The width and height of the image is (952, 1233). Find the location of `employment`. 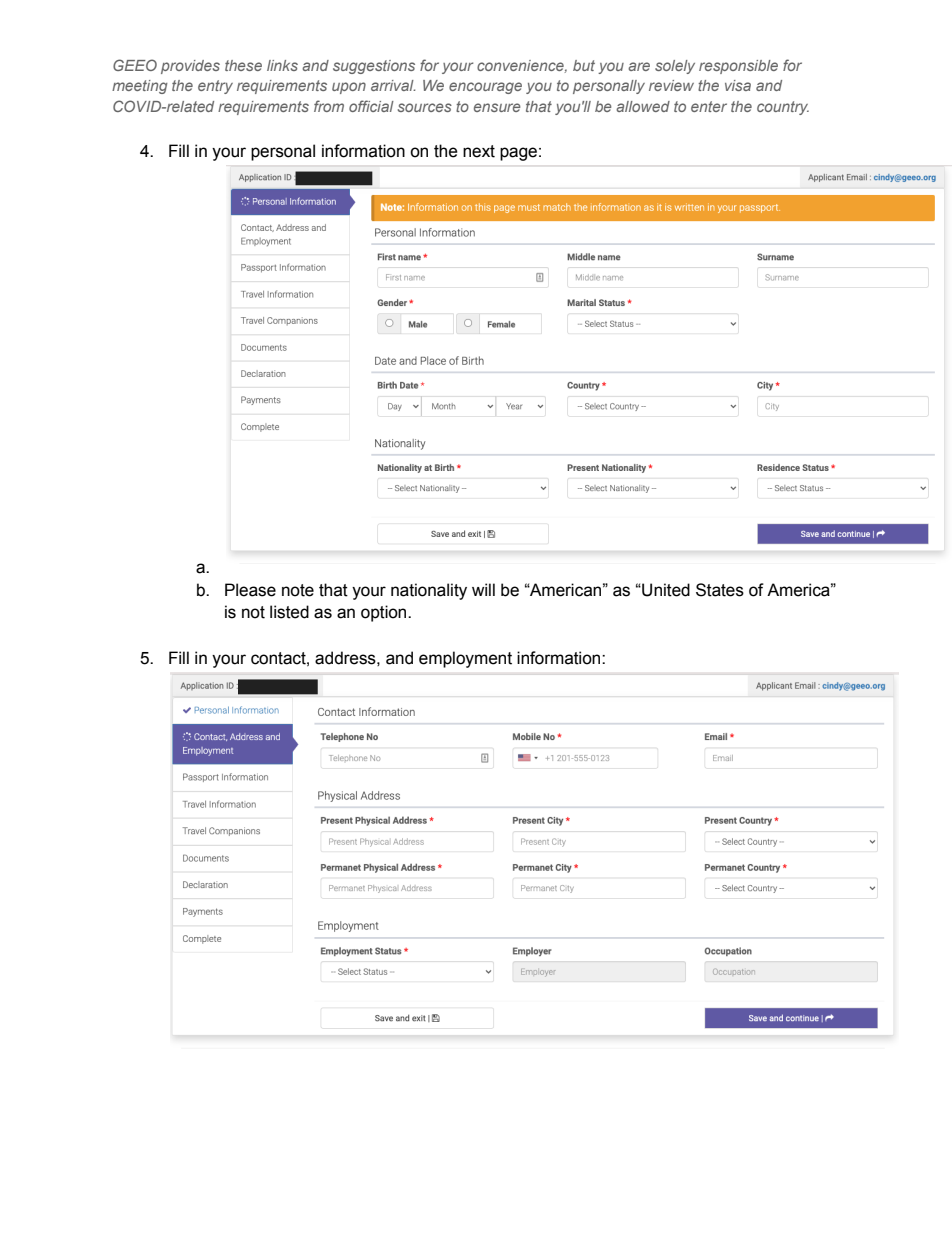

employment is located at coordinates (465, 659).
